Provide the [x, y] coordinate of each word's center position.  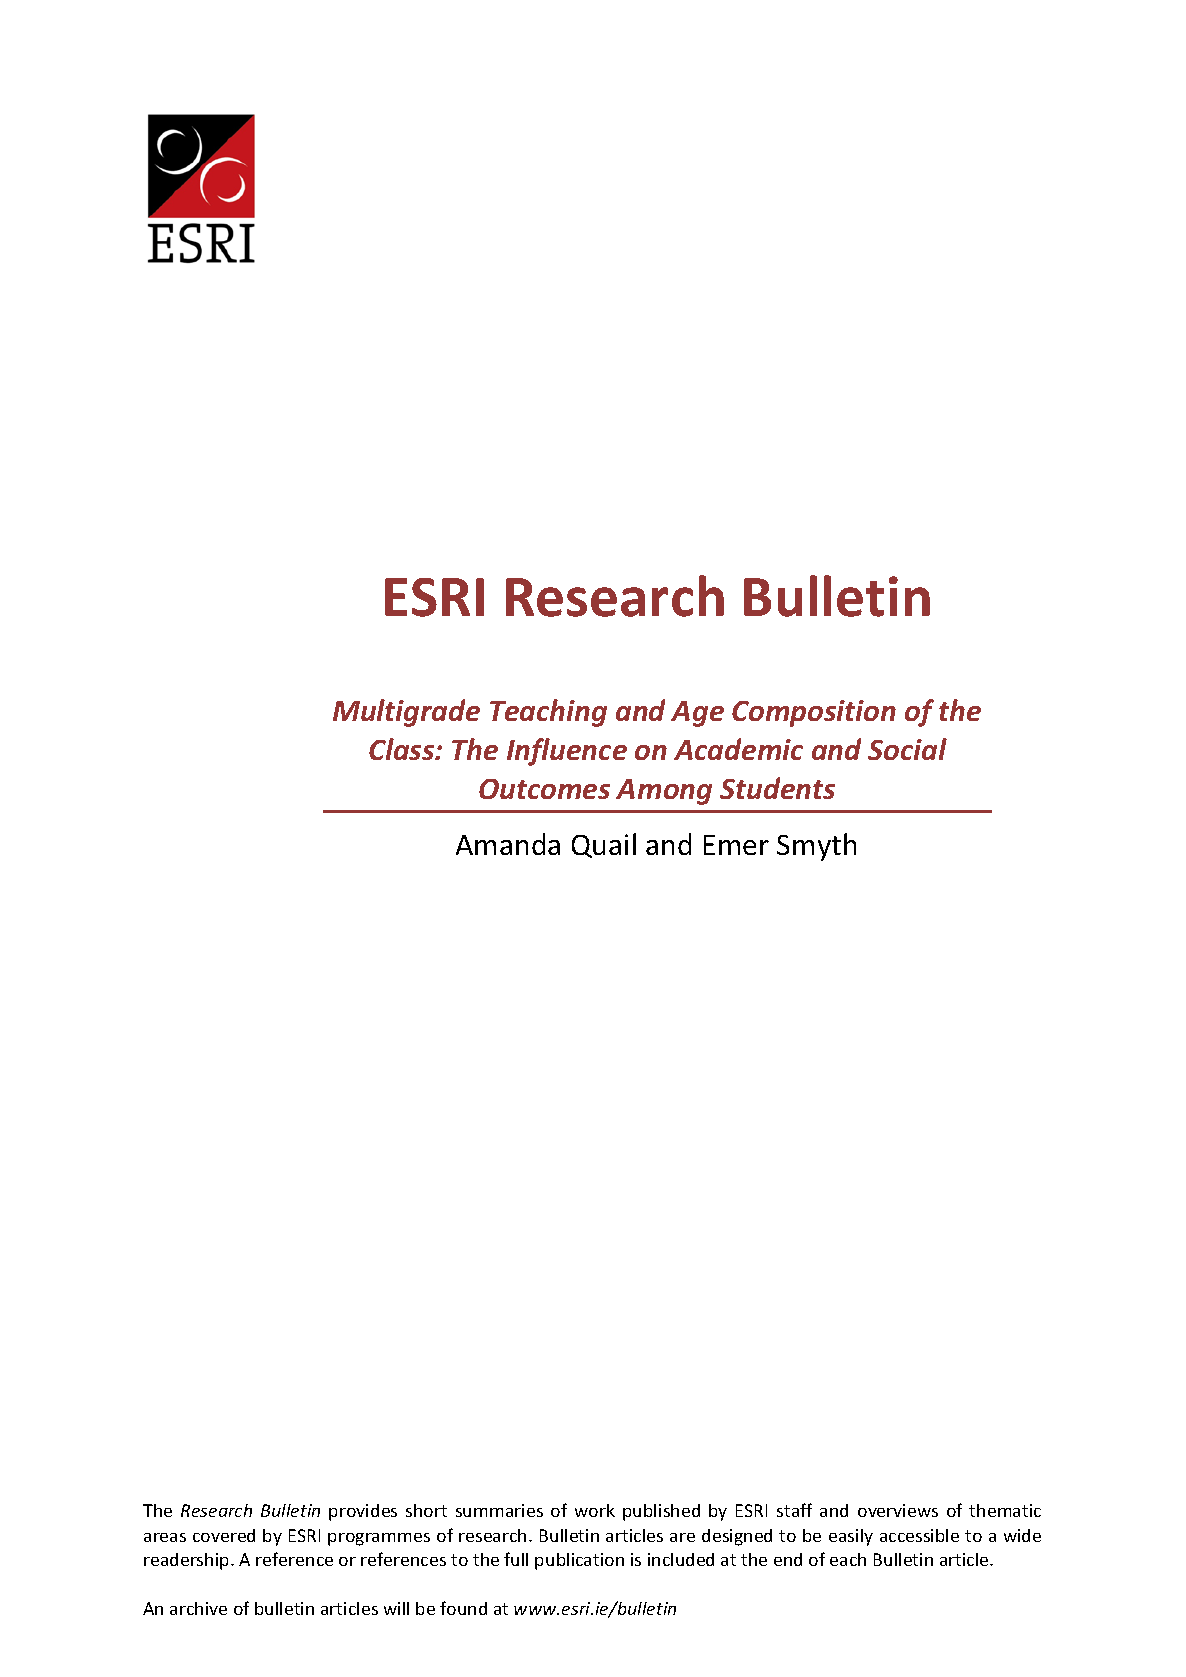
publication [579, 1561]
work [595, 1510]
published [661, 1512]
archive [198, 1608]
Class [403, 749]
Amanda [508, 844]
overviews [898, 1510]
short [426, 1510]
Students [777, 788]
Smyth [816, 847]
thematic [1005, 1510]
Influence [567, 752]
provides [363, 1512]
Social [907, 749]
